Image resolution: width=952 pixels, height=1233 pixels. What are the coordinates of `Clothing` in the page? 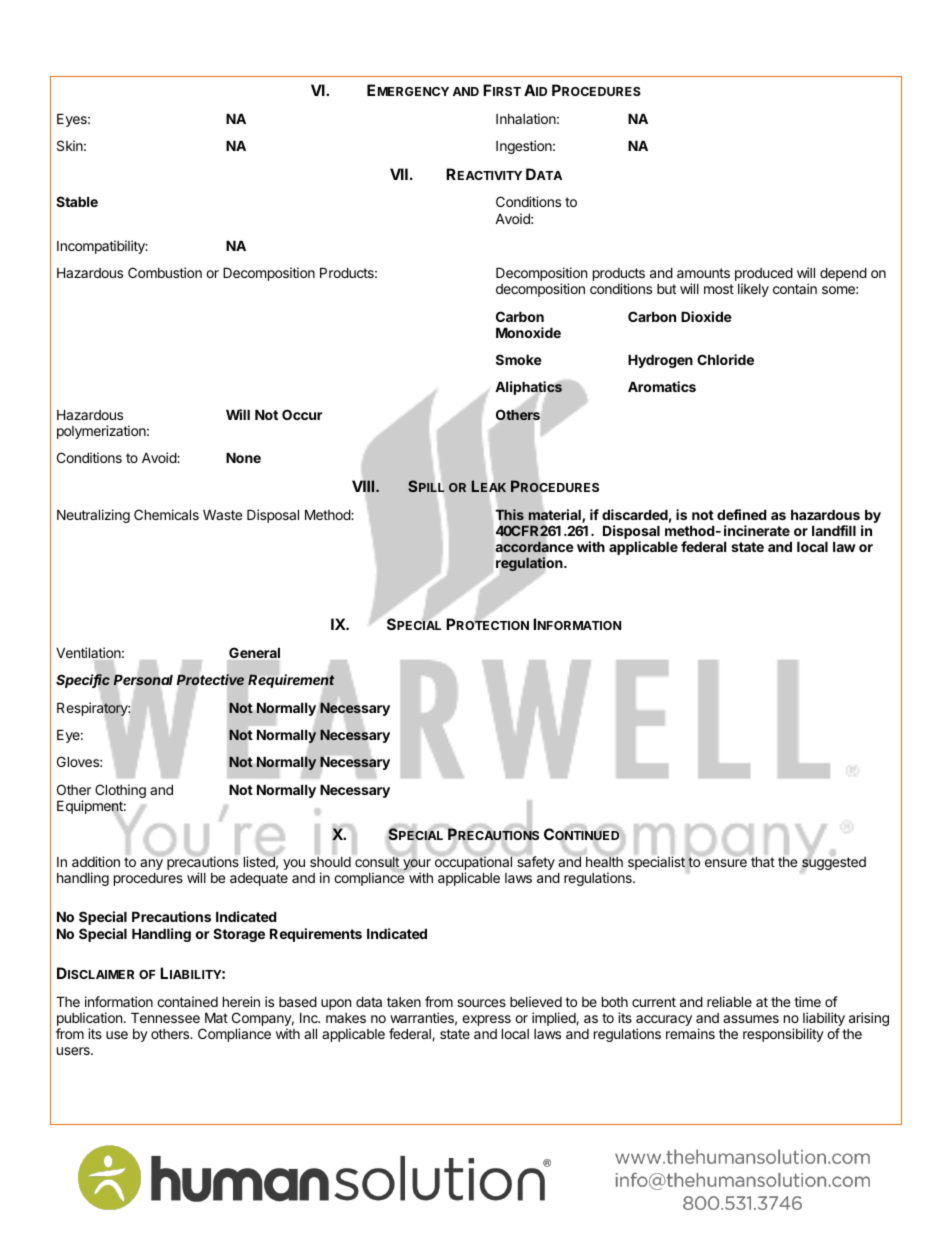 It's located at (120, 791).
